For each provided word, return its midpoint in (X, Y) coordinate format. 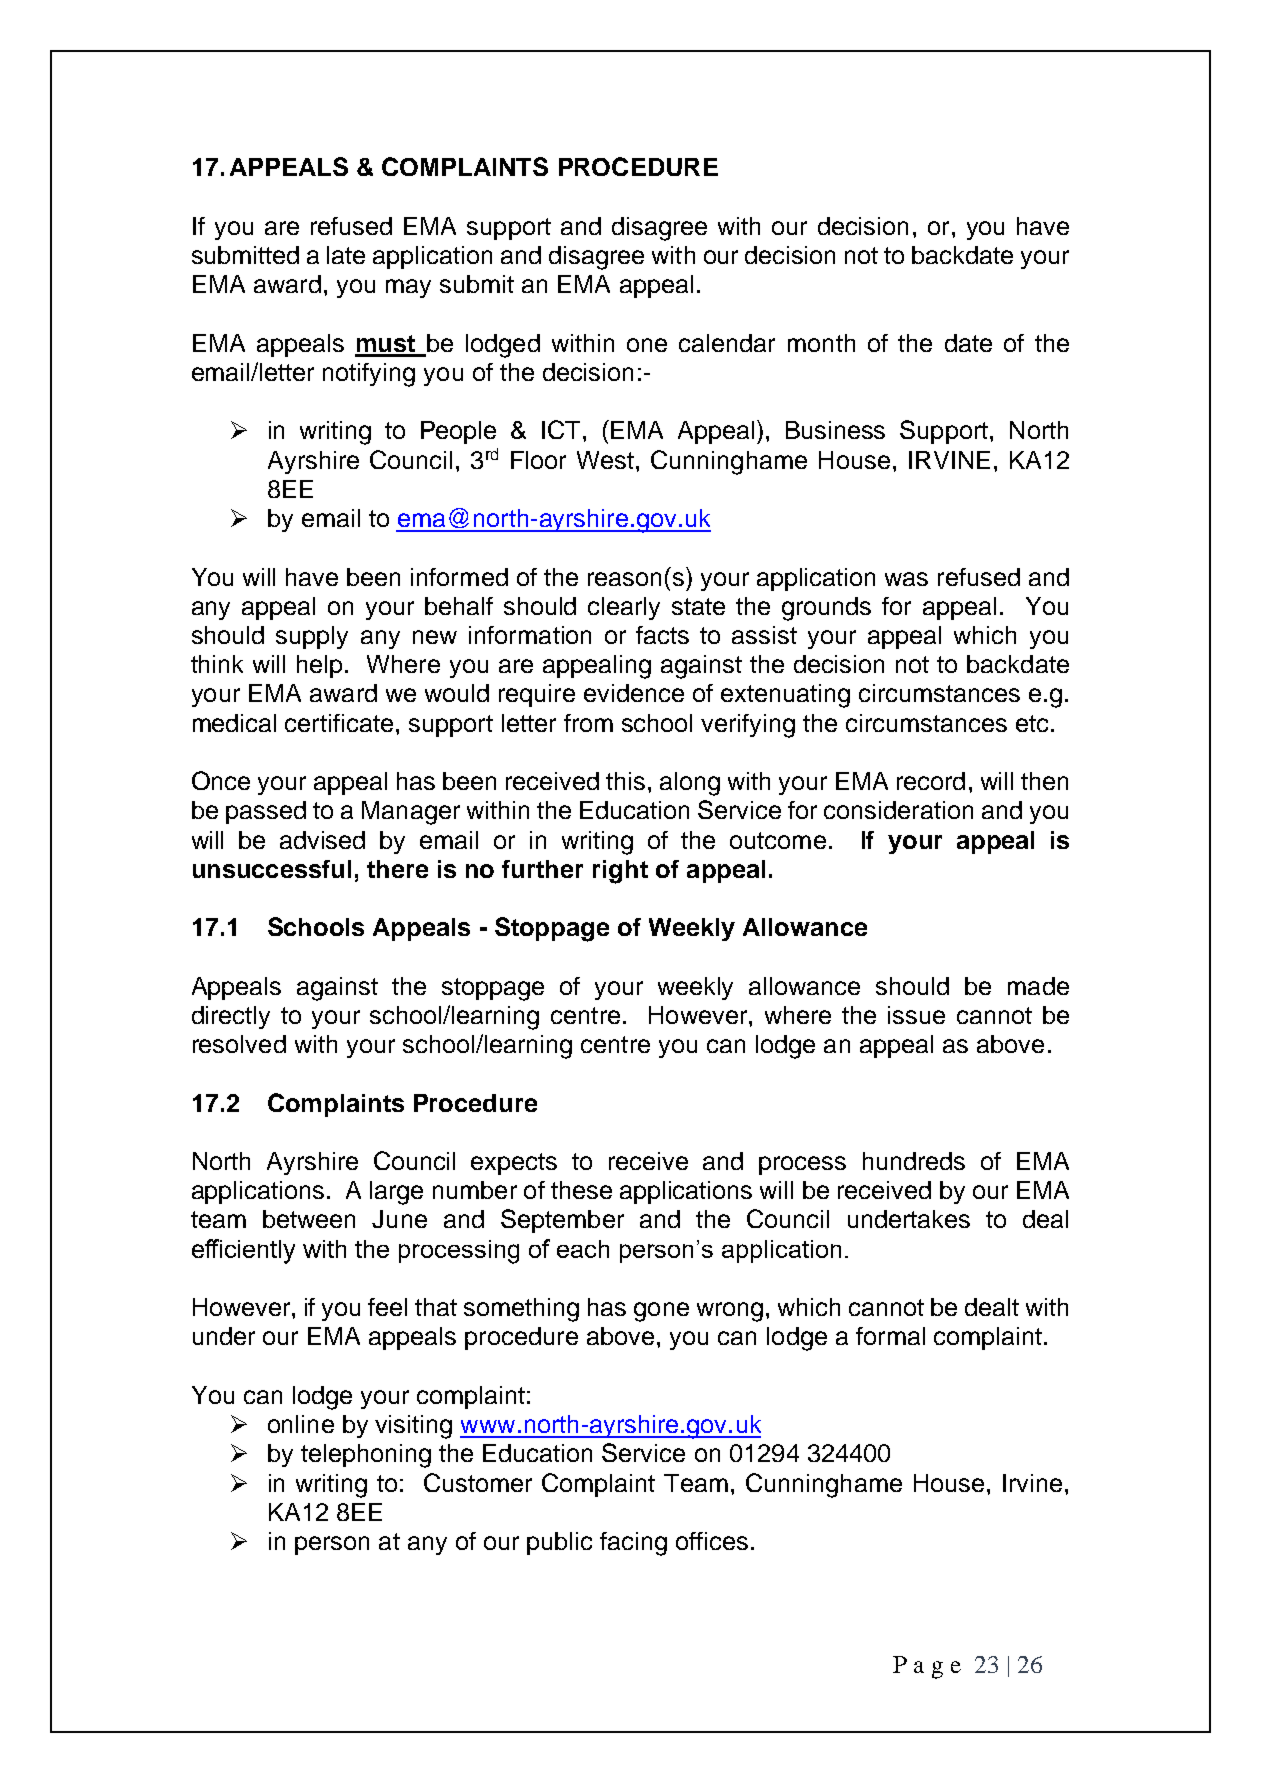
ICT (561, 429)
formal (890, 1336)
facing (633, 1544)
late (346, 255)
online (301, 1424)
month (821, 343)
